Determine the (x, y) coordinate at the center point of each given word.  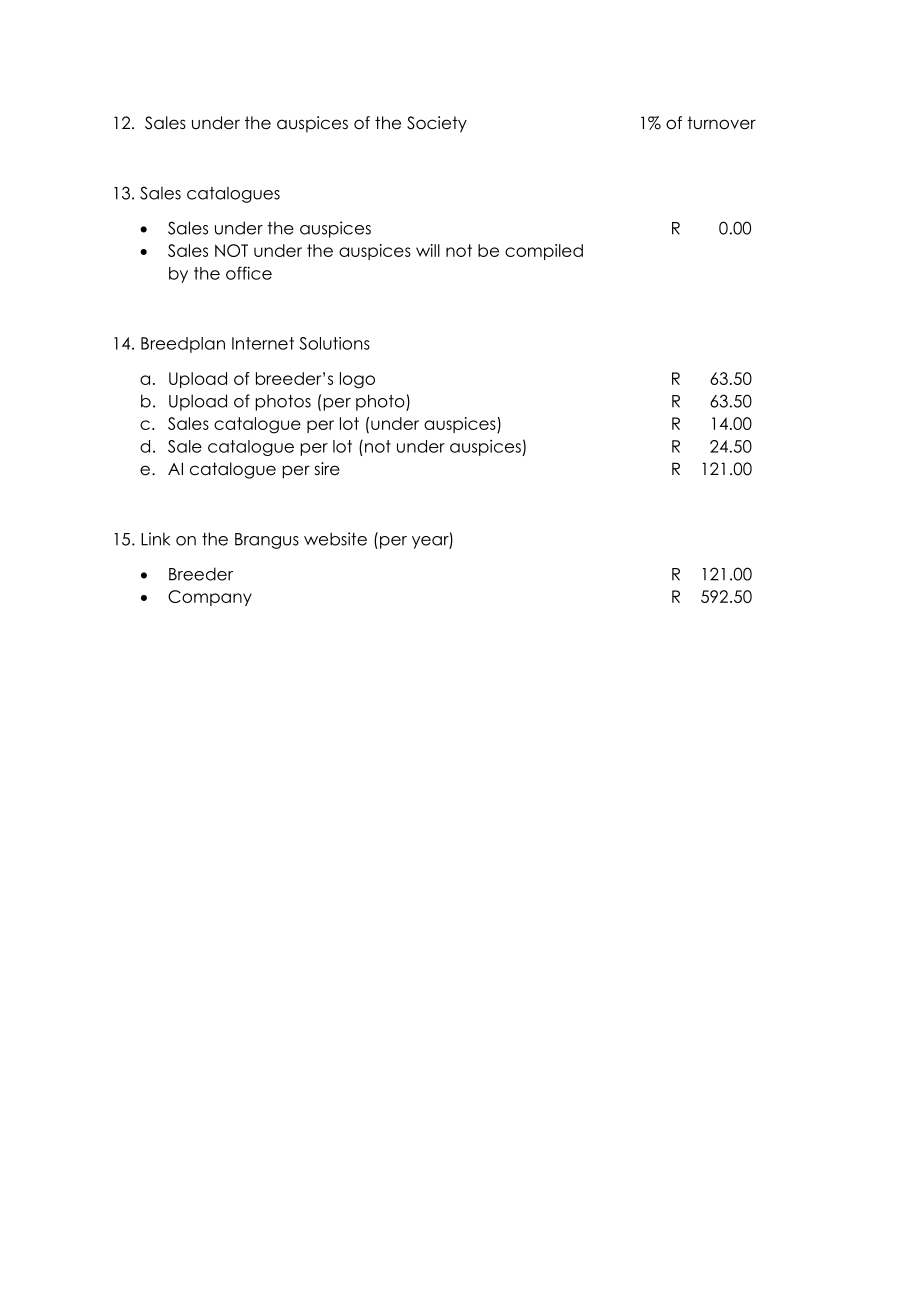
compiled (544, 252)
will (428, 250)
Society (437, 124)
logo (357, 380)
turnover (721, 123)
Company (210, 598)
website (335, 539)
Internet (263, 343)
